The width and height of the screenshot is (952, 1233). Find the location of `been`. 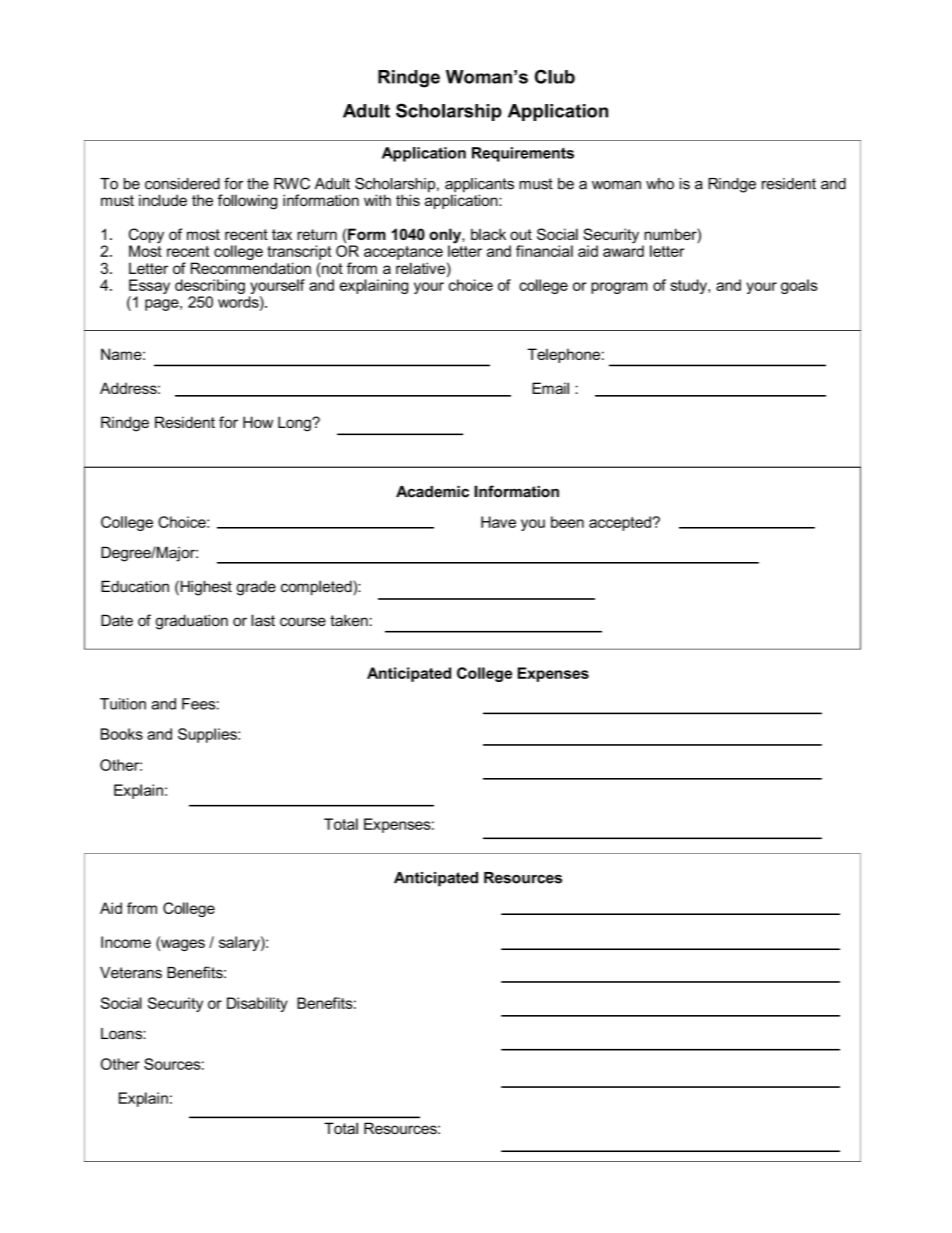

been is located at coordinates (567, 522).
